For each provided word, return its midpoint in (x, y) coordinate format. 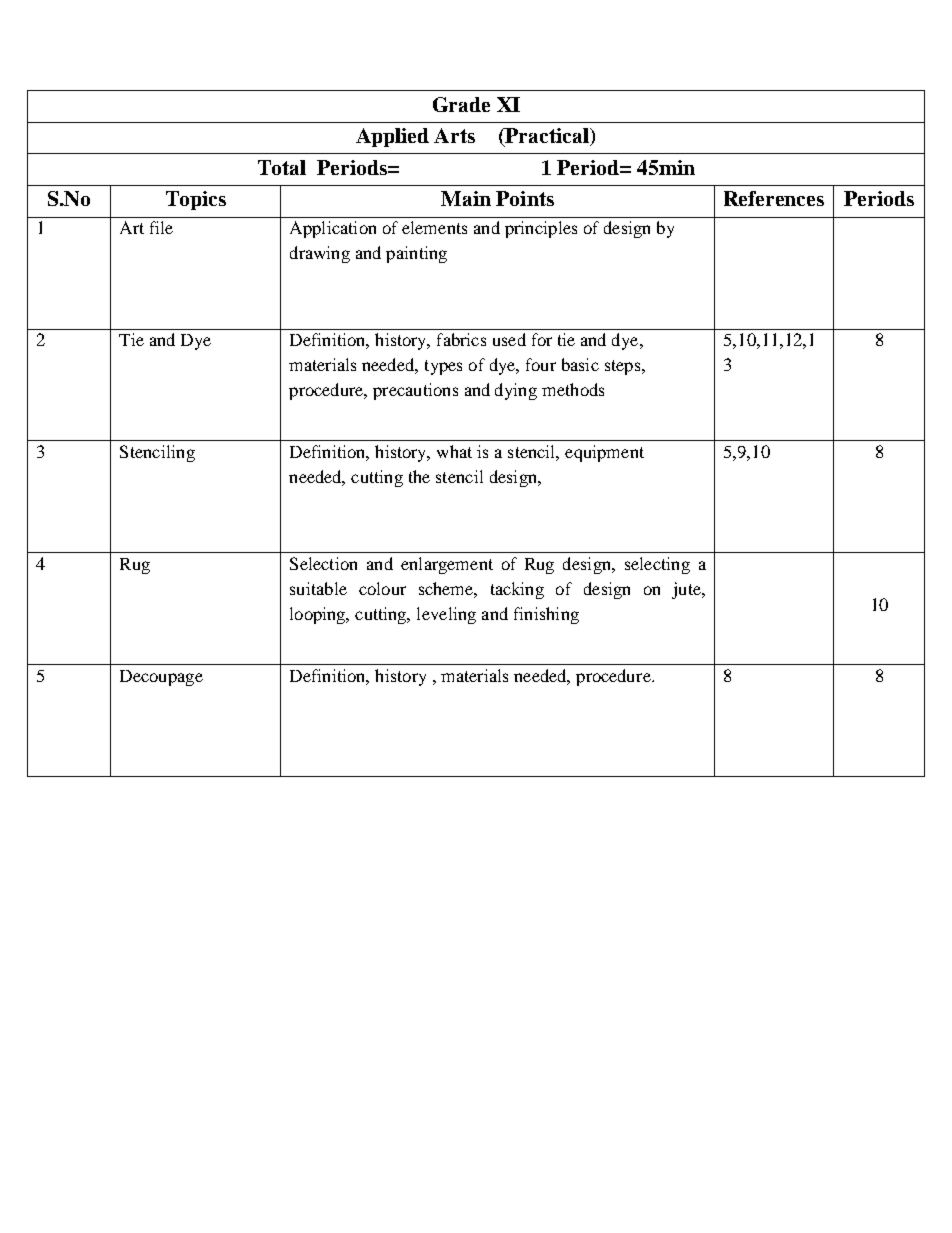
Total (282, 167)
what (454, 451)
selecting (657, 565)
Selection (323, 563)
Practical (547, 137)
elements (434, 227)
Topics (196, 200)
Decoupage (161, 678)
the (419, 476)
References (774, 198)
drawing (320, 254)
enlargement (447, 565)
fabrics (461, 339)
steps (624, 367)
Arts (454, 135)
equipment (604, 453)
